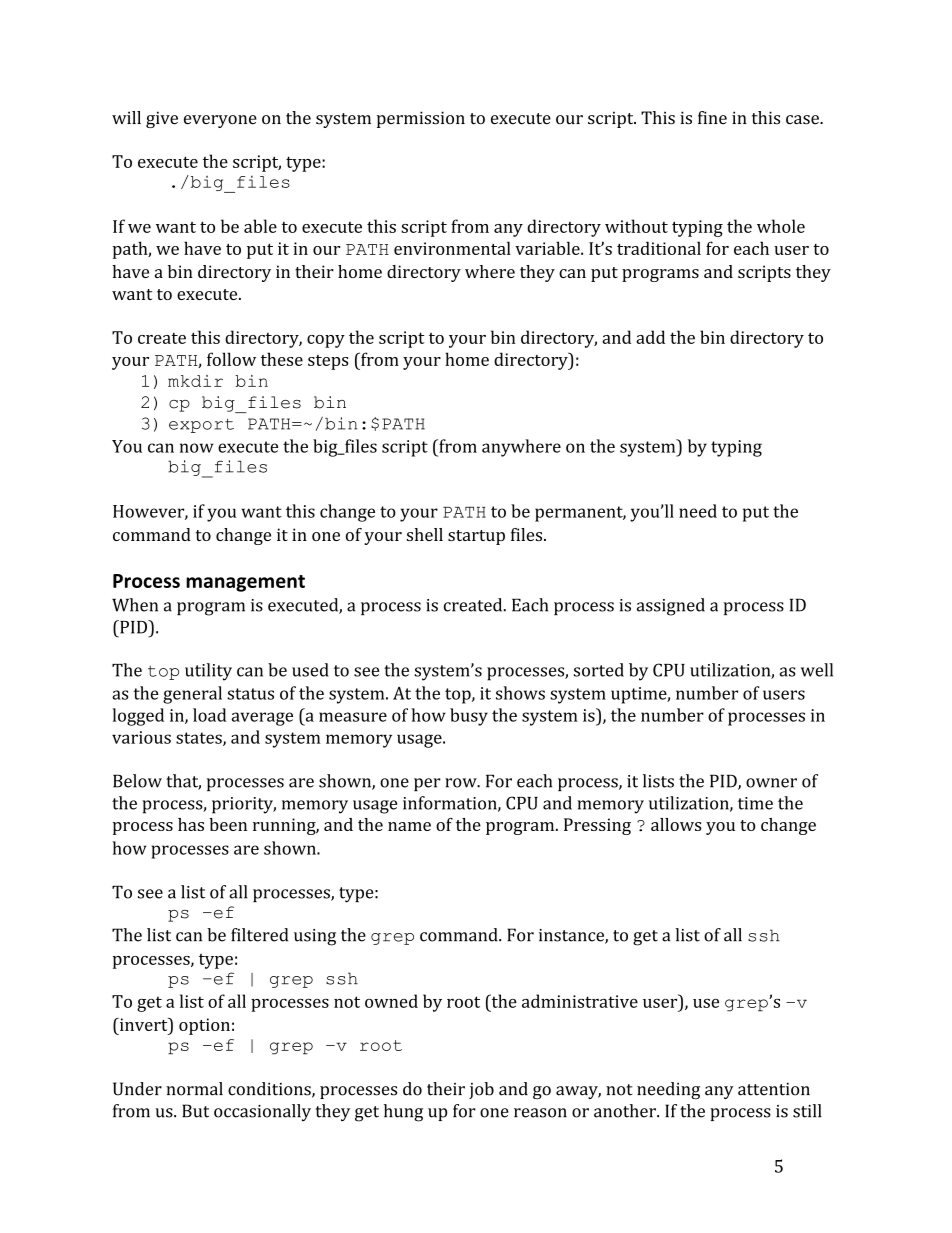 This image has width=952, height=1233. Describe the element at coordinates (220, 121) in the image. I see `everyone` at that location.
